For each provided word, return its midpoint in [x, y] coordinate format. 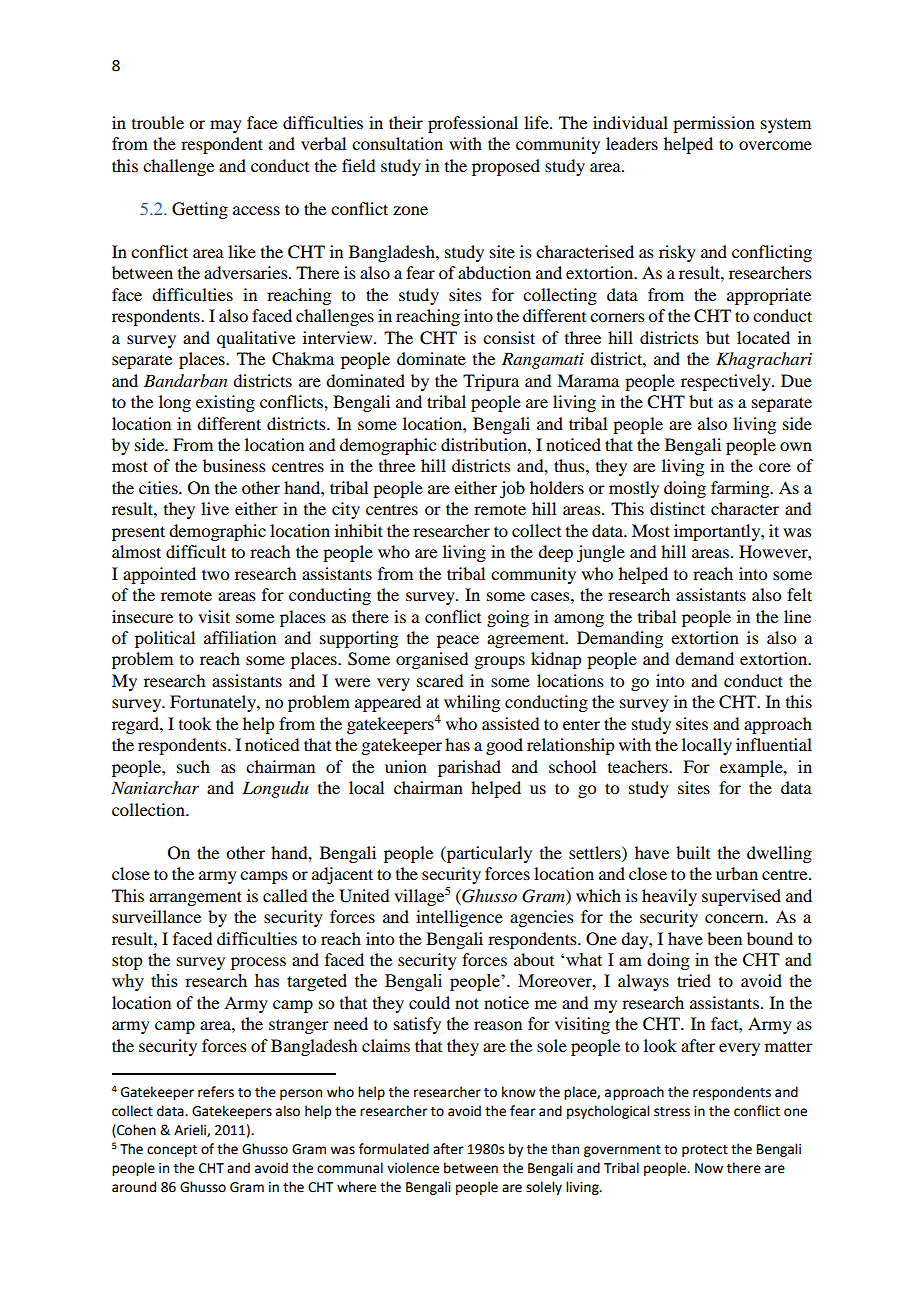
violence [413, 1168]
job [512, 489]
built [693, 852]
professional [473, 124]
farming [741, 489]
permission [714, 124]
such [193, 766]
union [406, 766]
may [226, 126]
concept [172, 1151]
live [215, 508]
